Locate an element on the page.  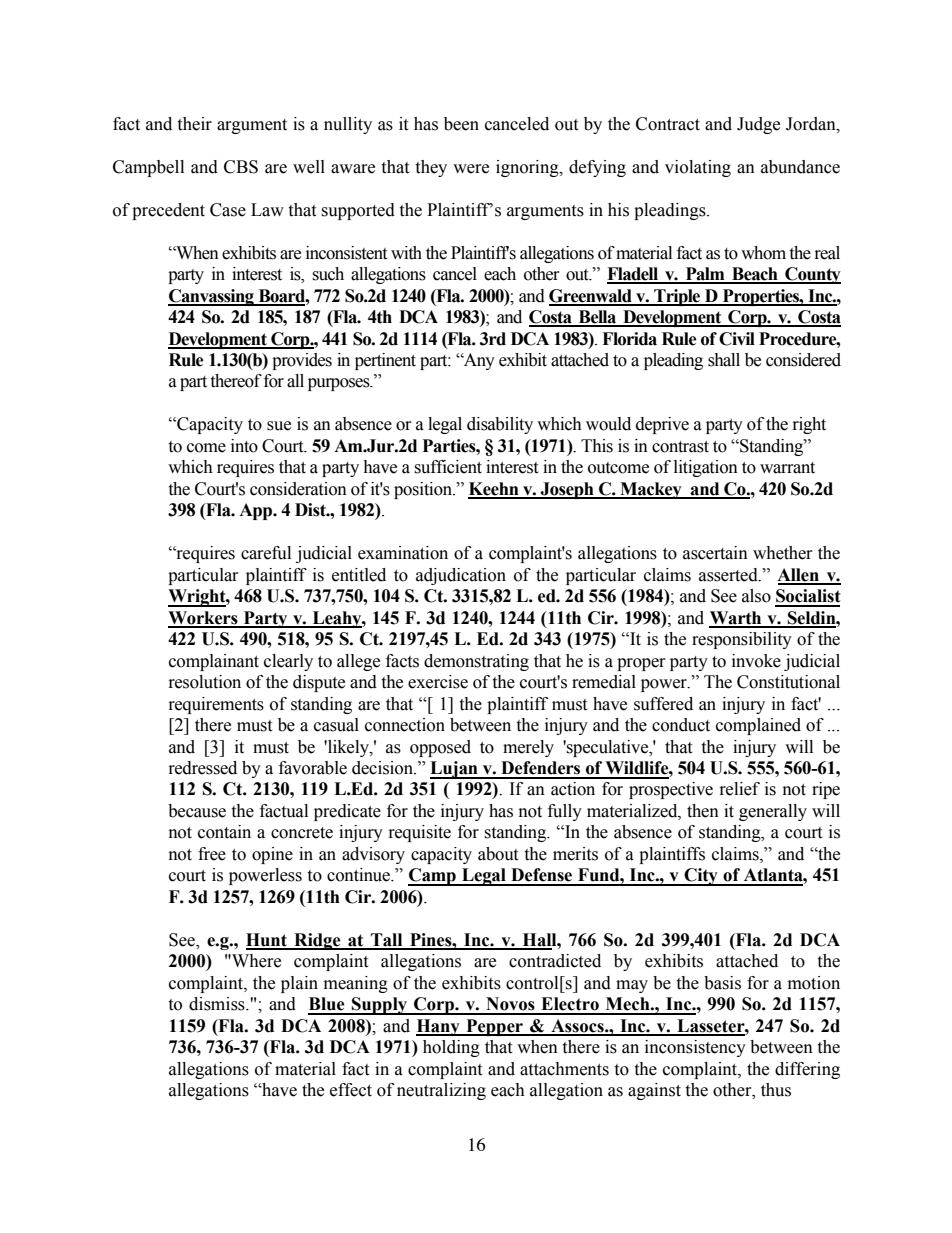
careful is located at coordinates (266, 553).
